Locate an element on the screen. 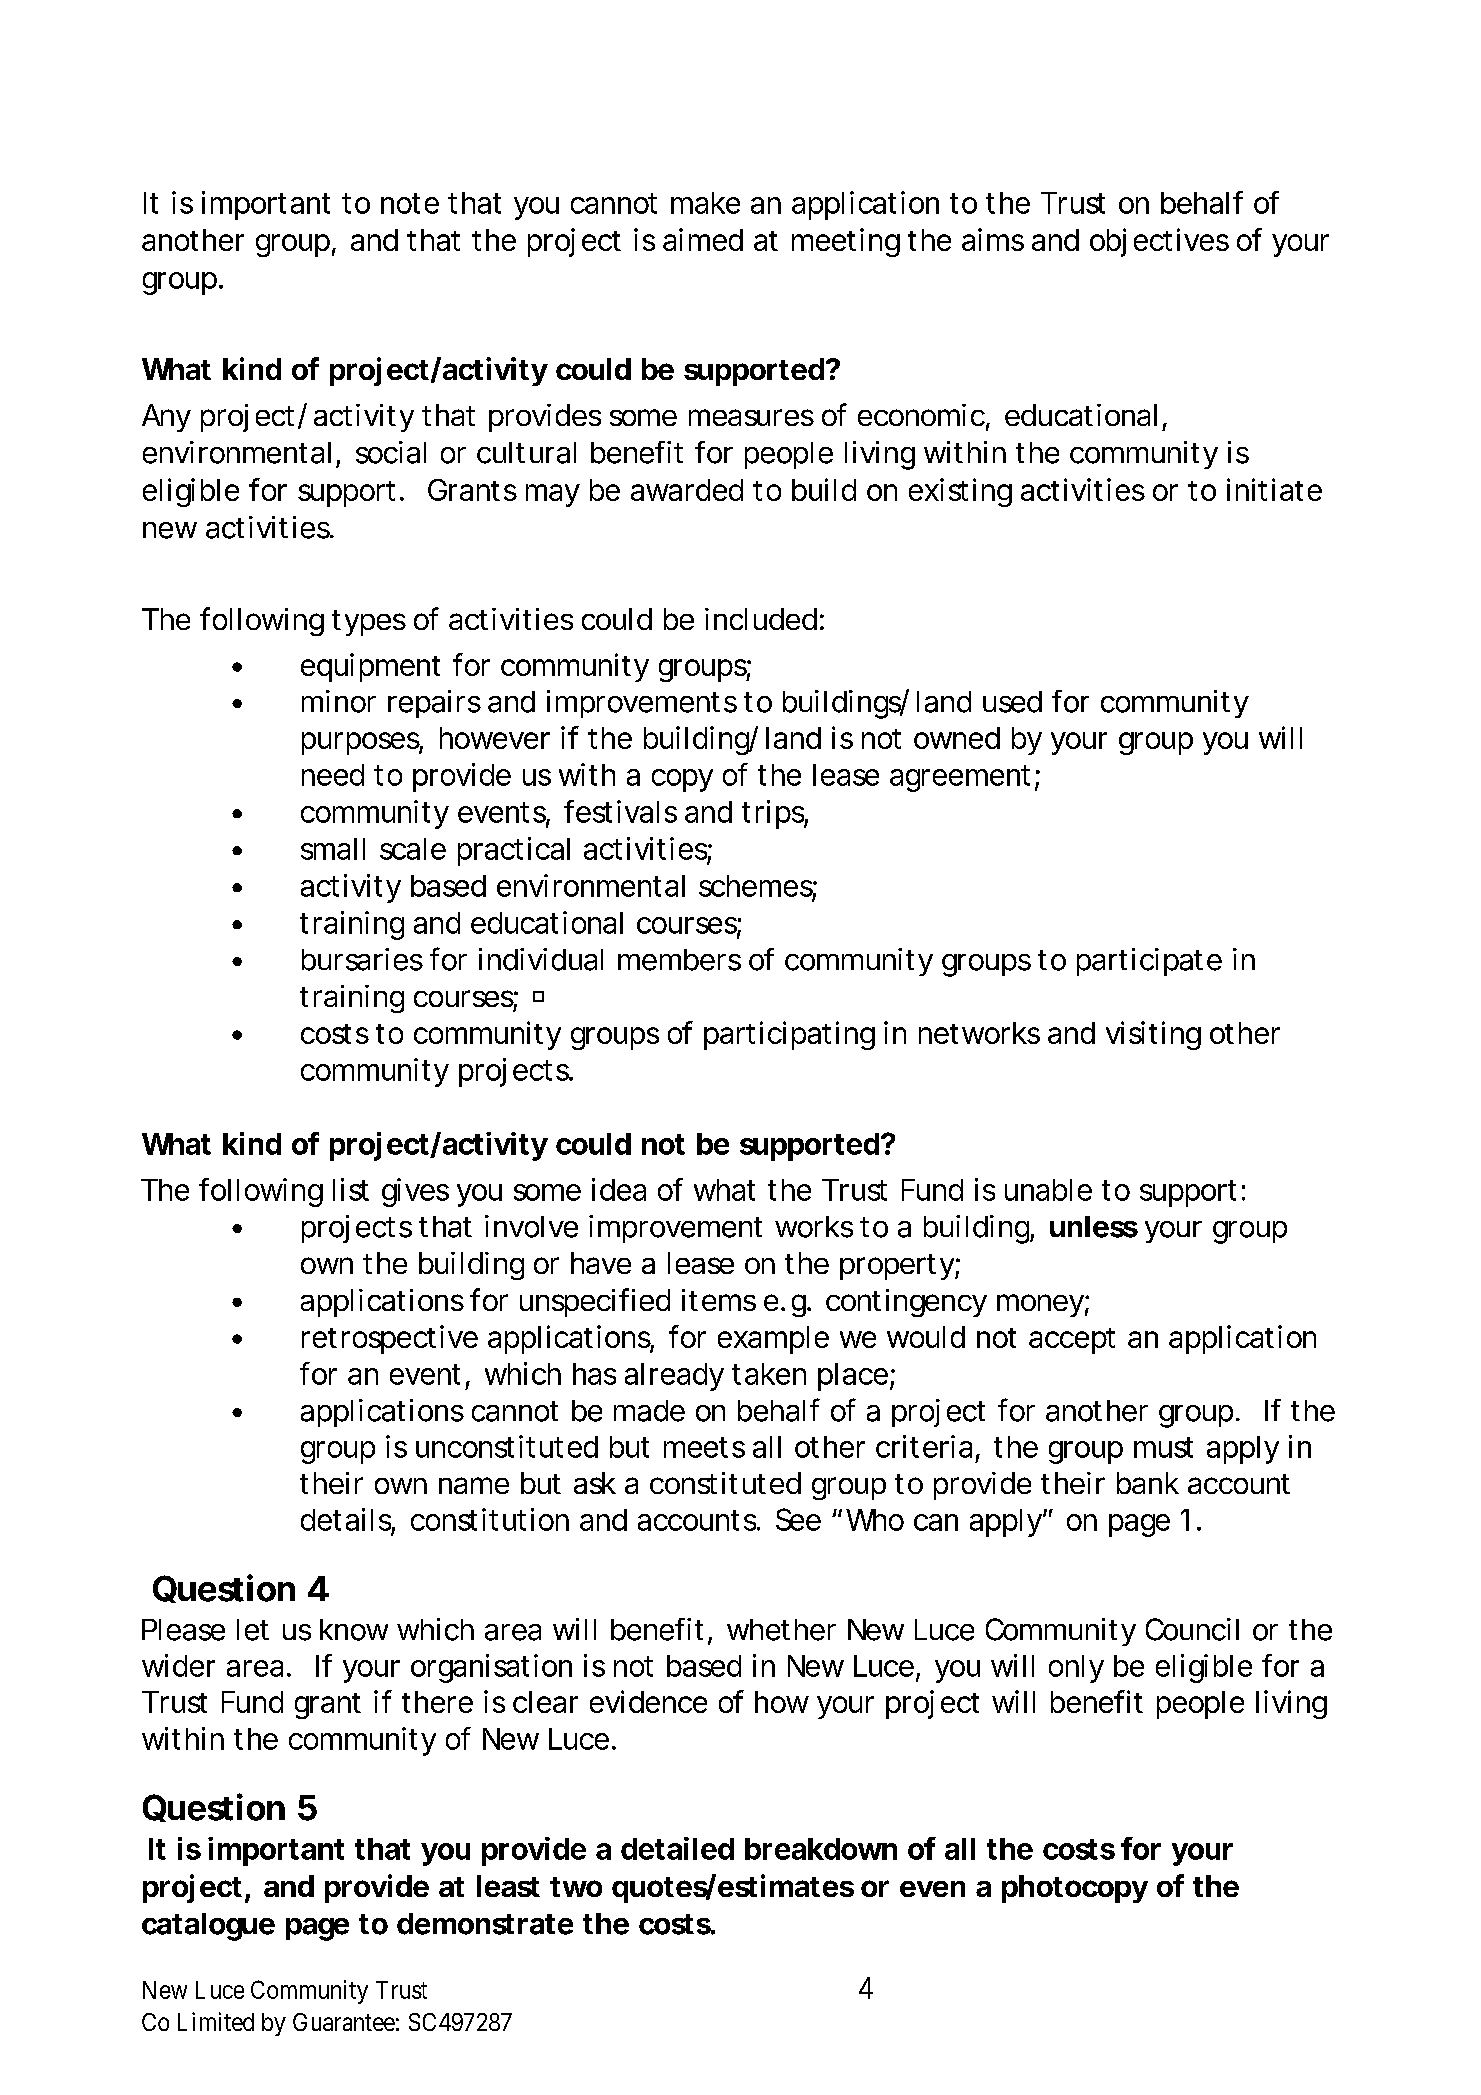 Image resolution: width=1481 pixels, height=2095 pixels. minor is located at coordinates (339, 701).
